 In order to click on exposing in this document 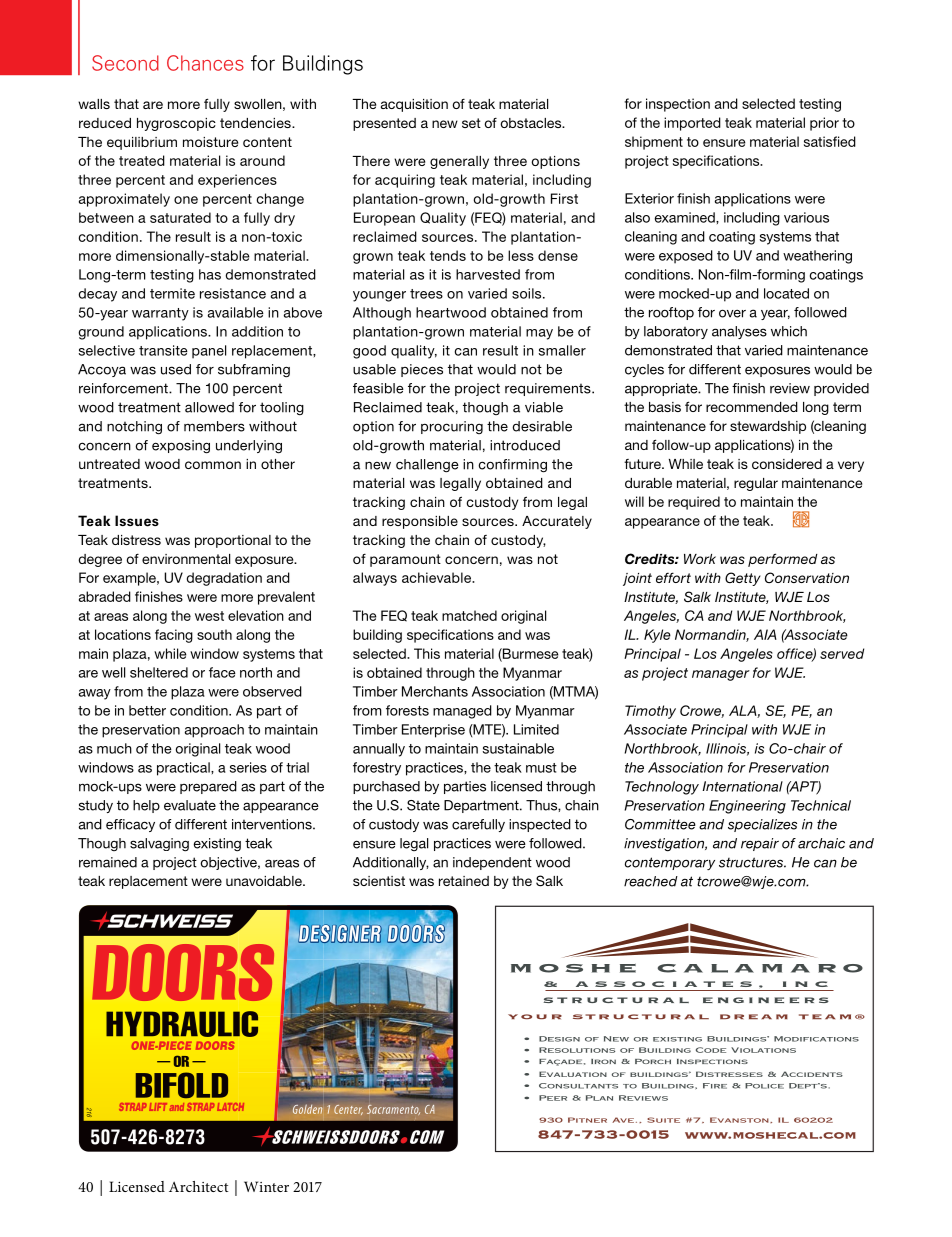, I will do `click(181, 447)`.
